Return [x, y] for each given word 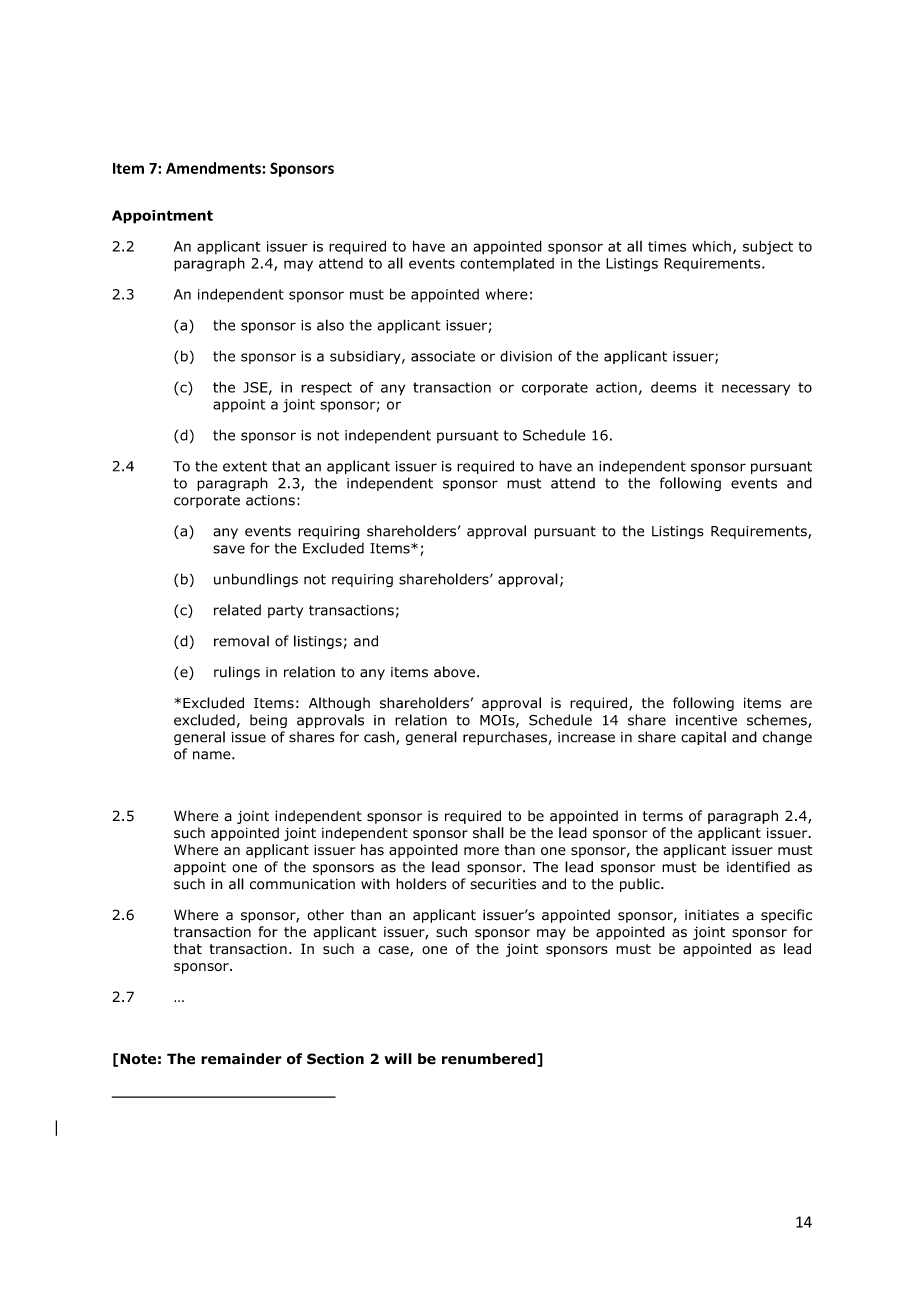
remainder [241, 1059]
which [711, 246]
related [237, 610]
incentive [706, 720]
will [398, 1058]
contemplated [507, 264]
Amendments [214, 168]
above [454, 672]
